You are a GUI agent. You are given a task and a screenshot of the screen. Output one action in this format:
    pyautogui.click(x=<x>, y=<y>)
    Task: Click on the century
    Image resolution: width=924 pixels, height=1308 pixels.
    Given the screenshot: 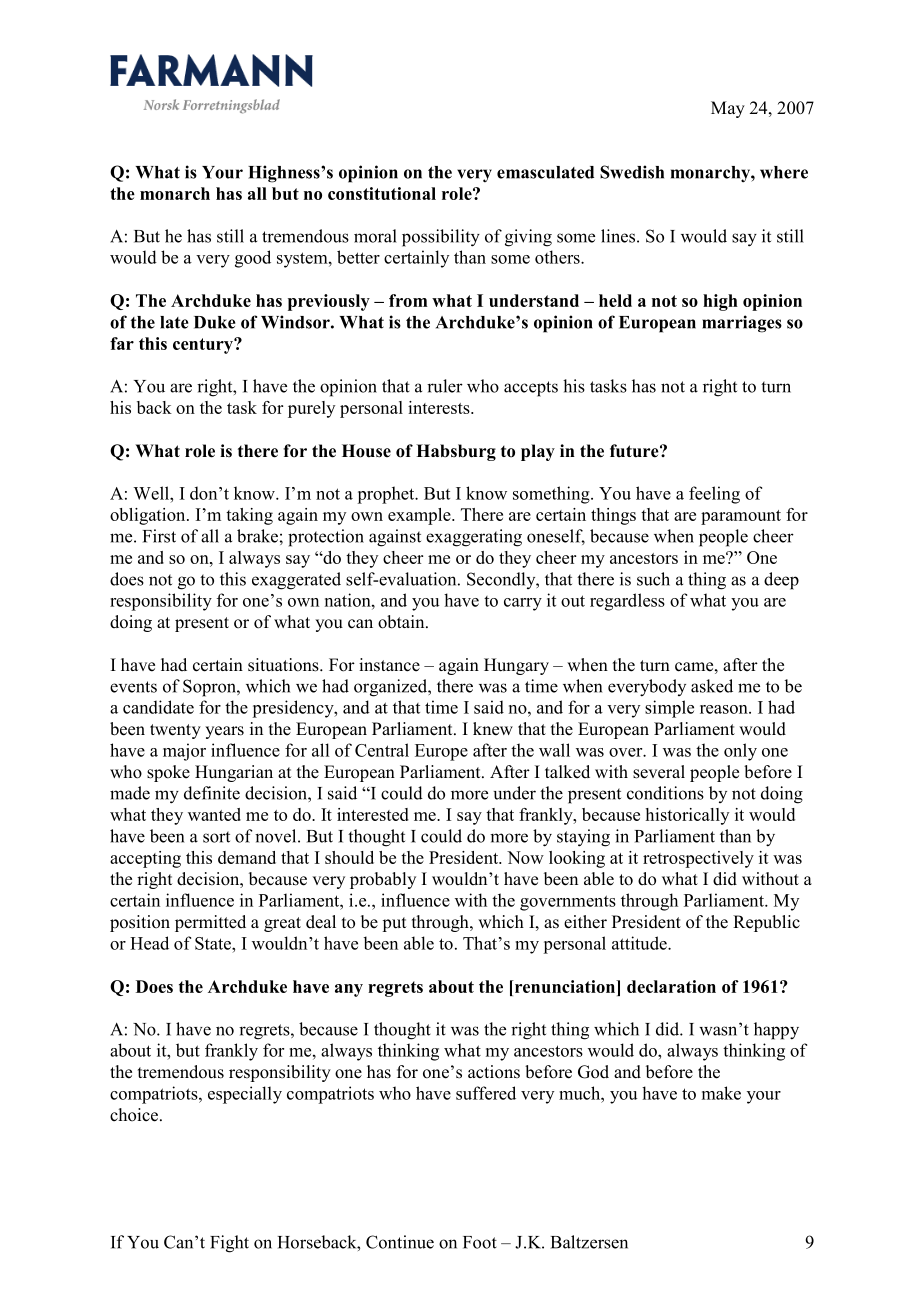 What is the action you would take?
    pyautogui.click(x=204, y=346)
